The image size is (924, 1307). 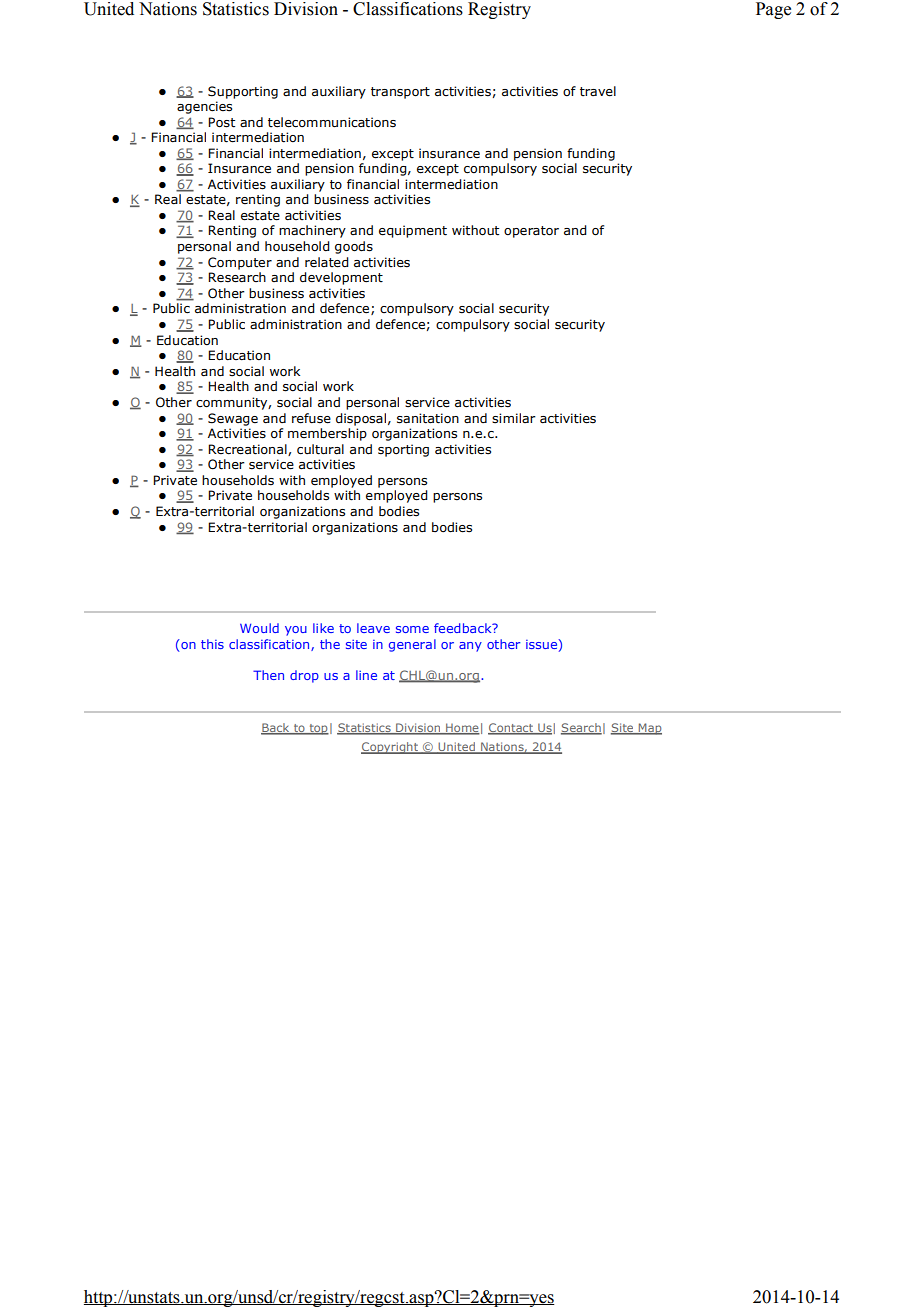 What do you see at coordinates (400, 93) in the page?
I see `transport` at bounding box center [400, 93].
